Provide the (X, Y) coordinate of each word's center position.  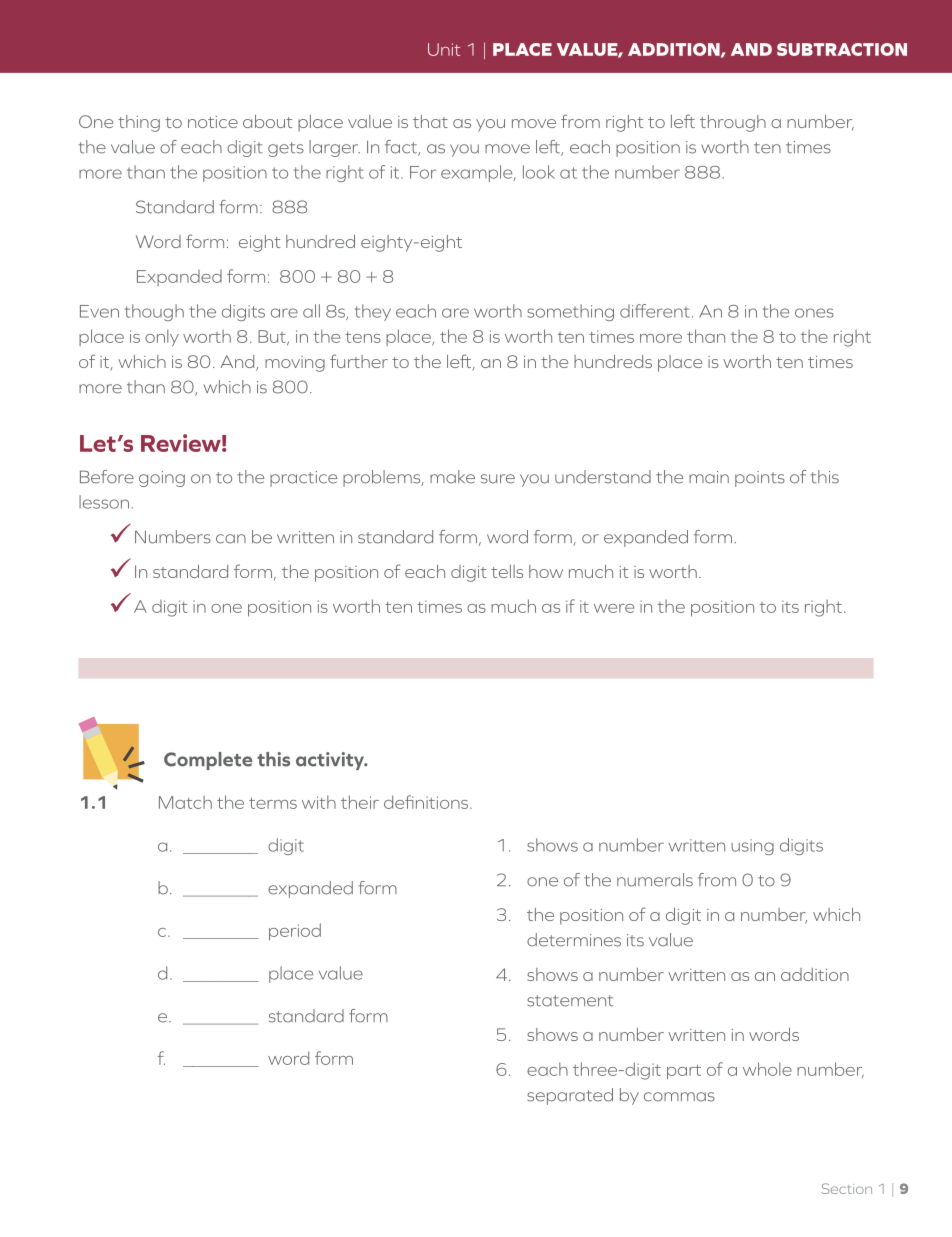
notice (213, 122)
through (733, 123)
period (295, 931)
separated (570, 1096)
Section (847, 1188)
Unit (444, 49)
